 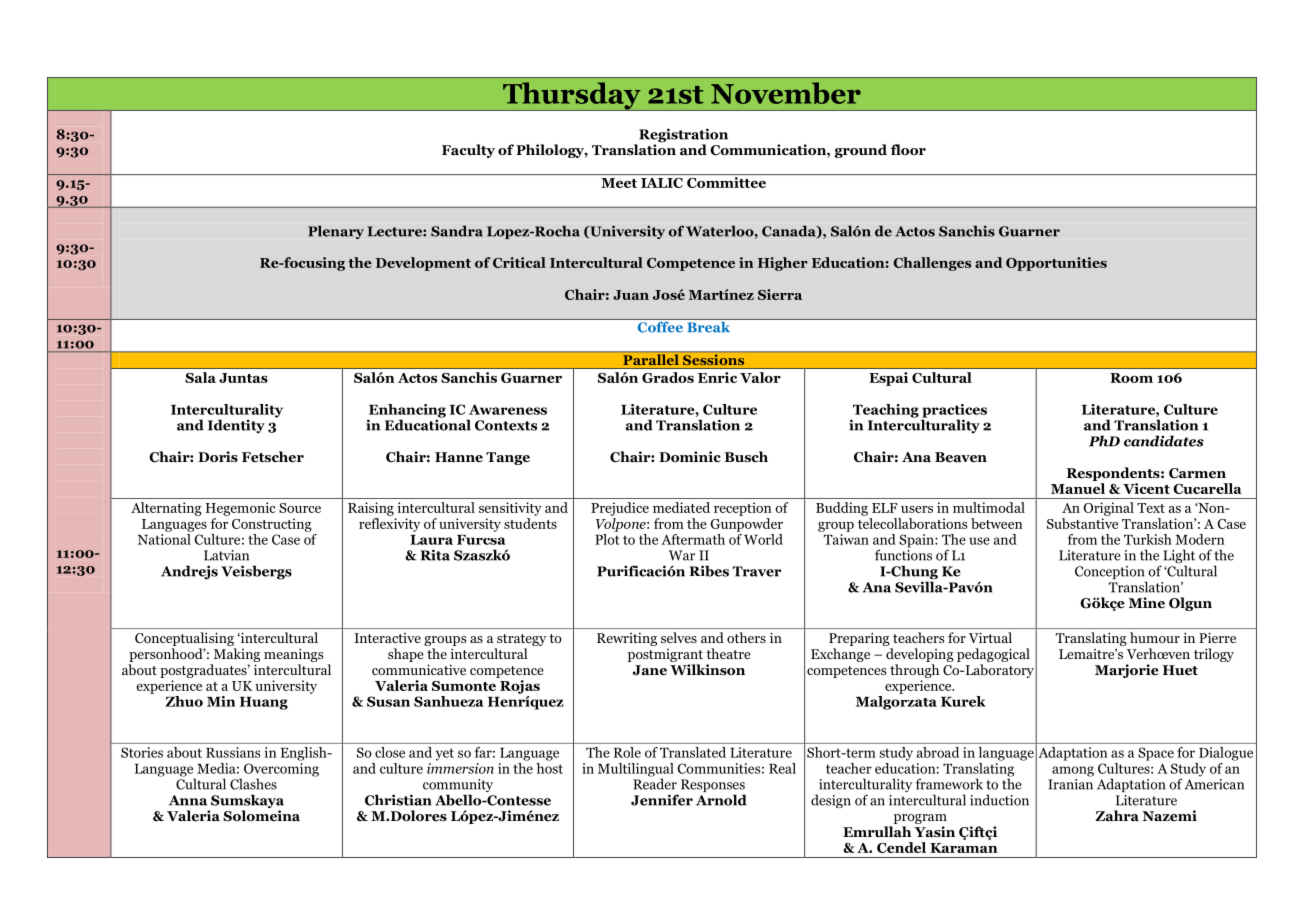 What do you see at coordinates (468, 151) in the screenshot?
I see `Faculty` at bounding box center [468, 151].
